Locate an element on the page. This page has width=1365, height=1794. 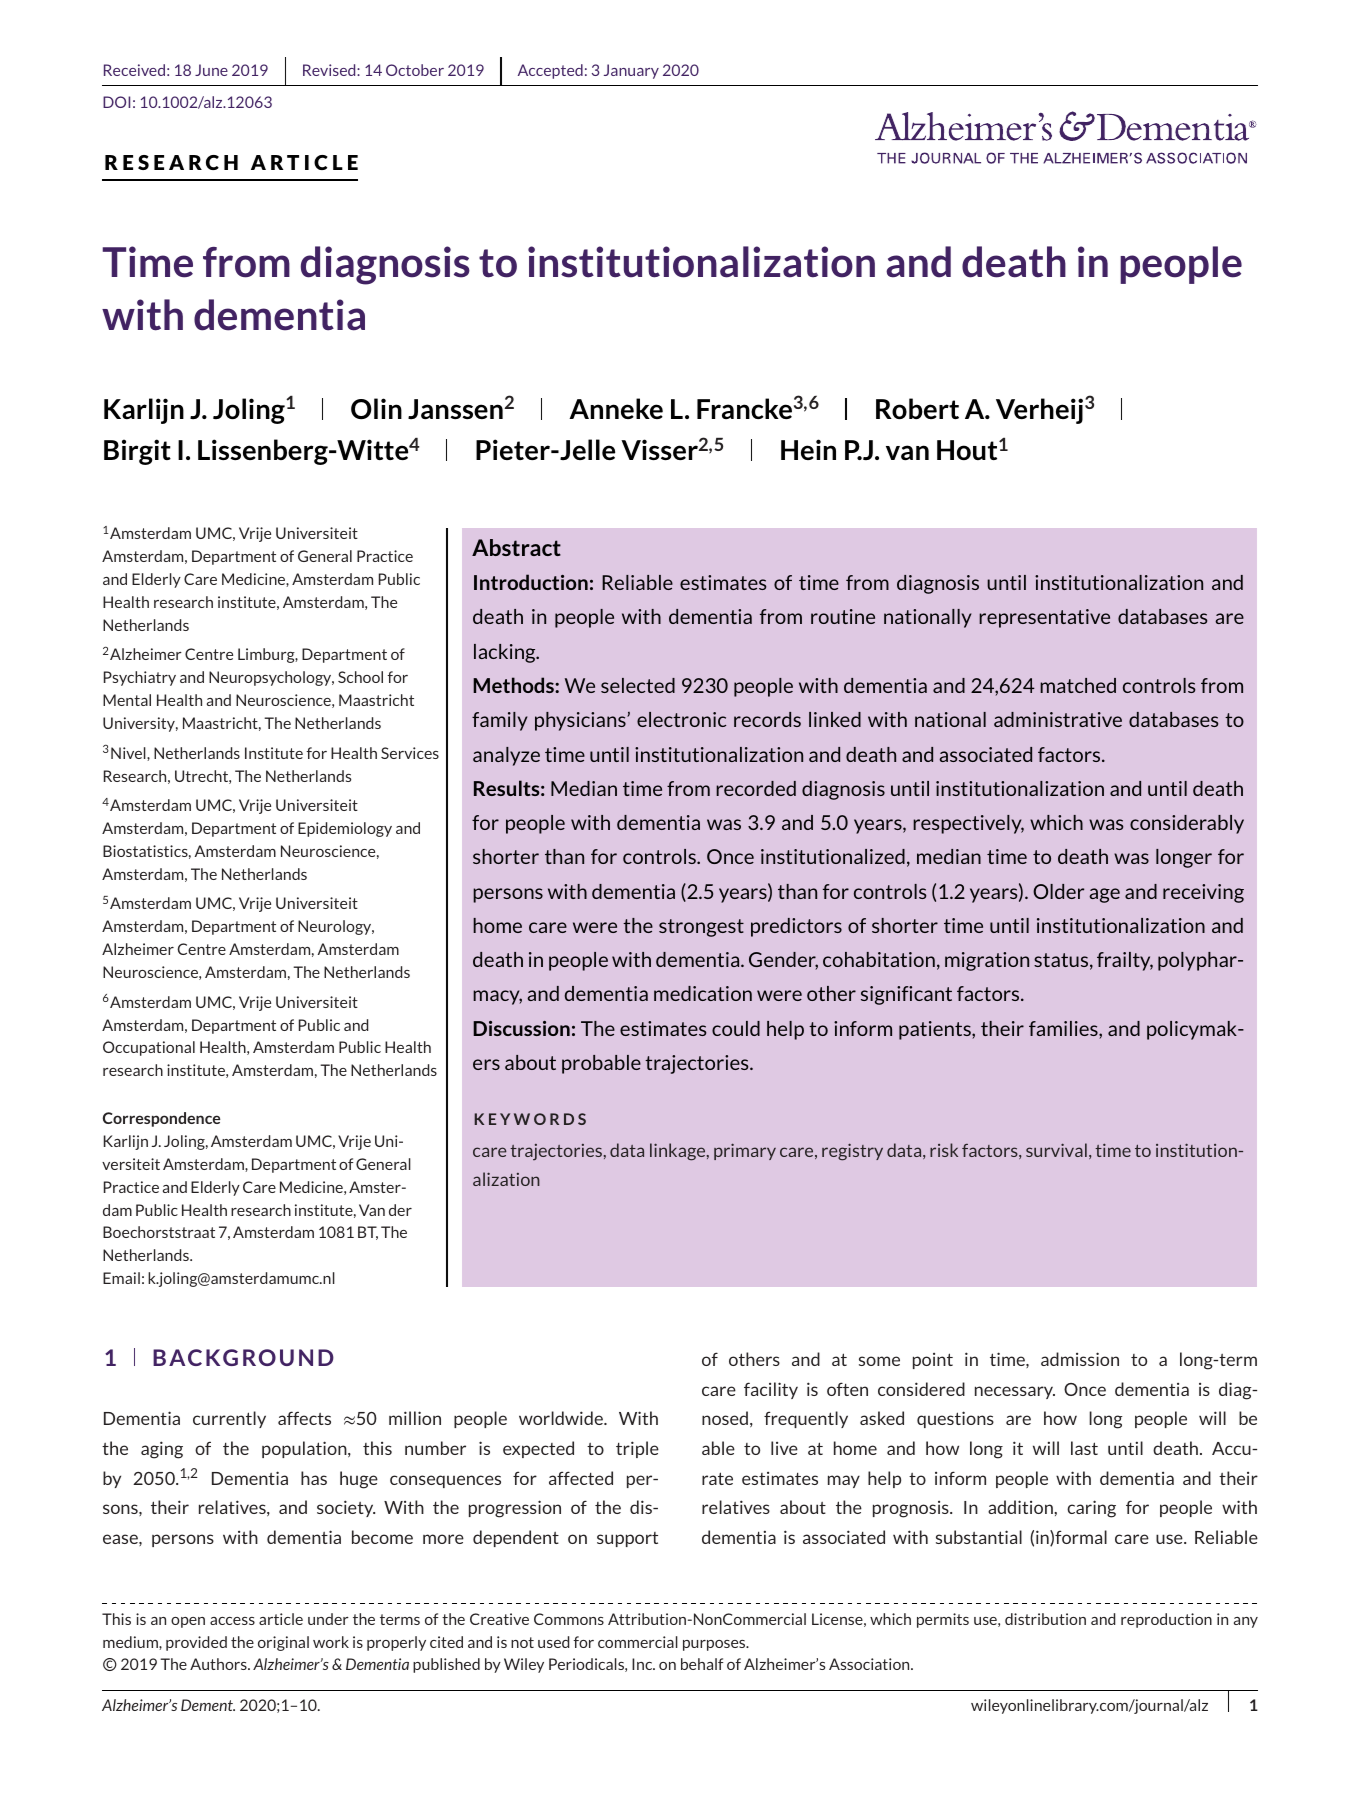
June is located at coordinates (211, 70).
